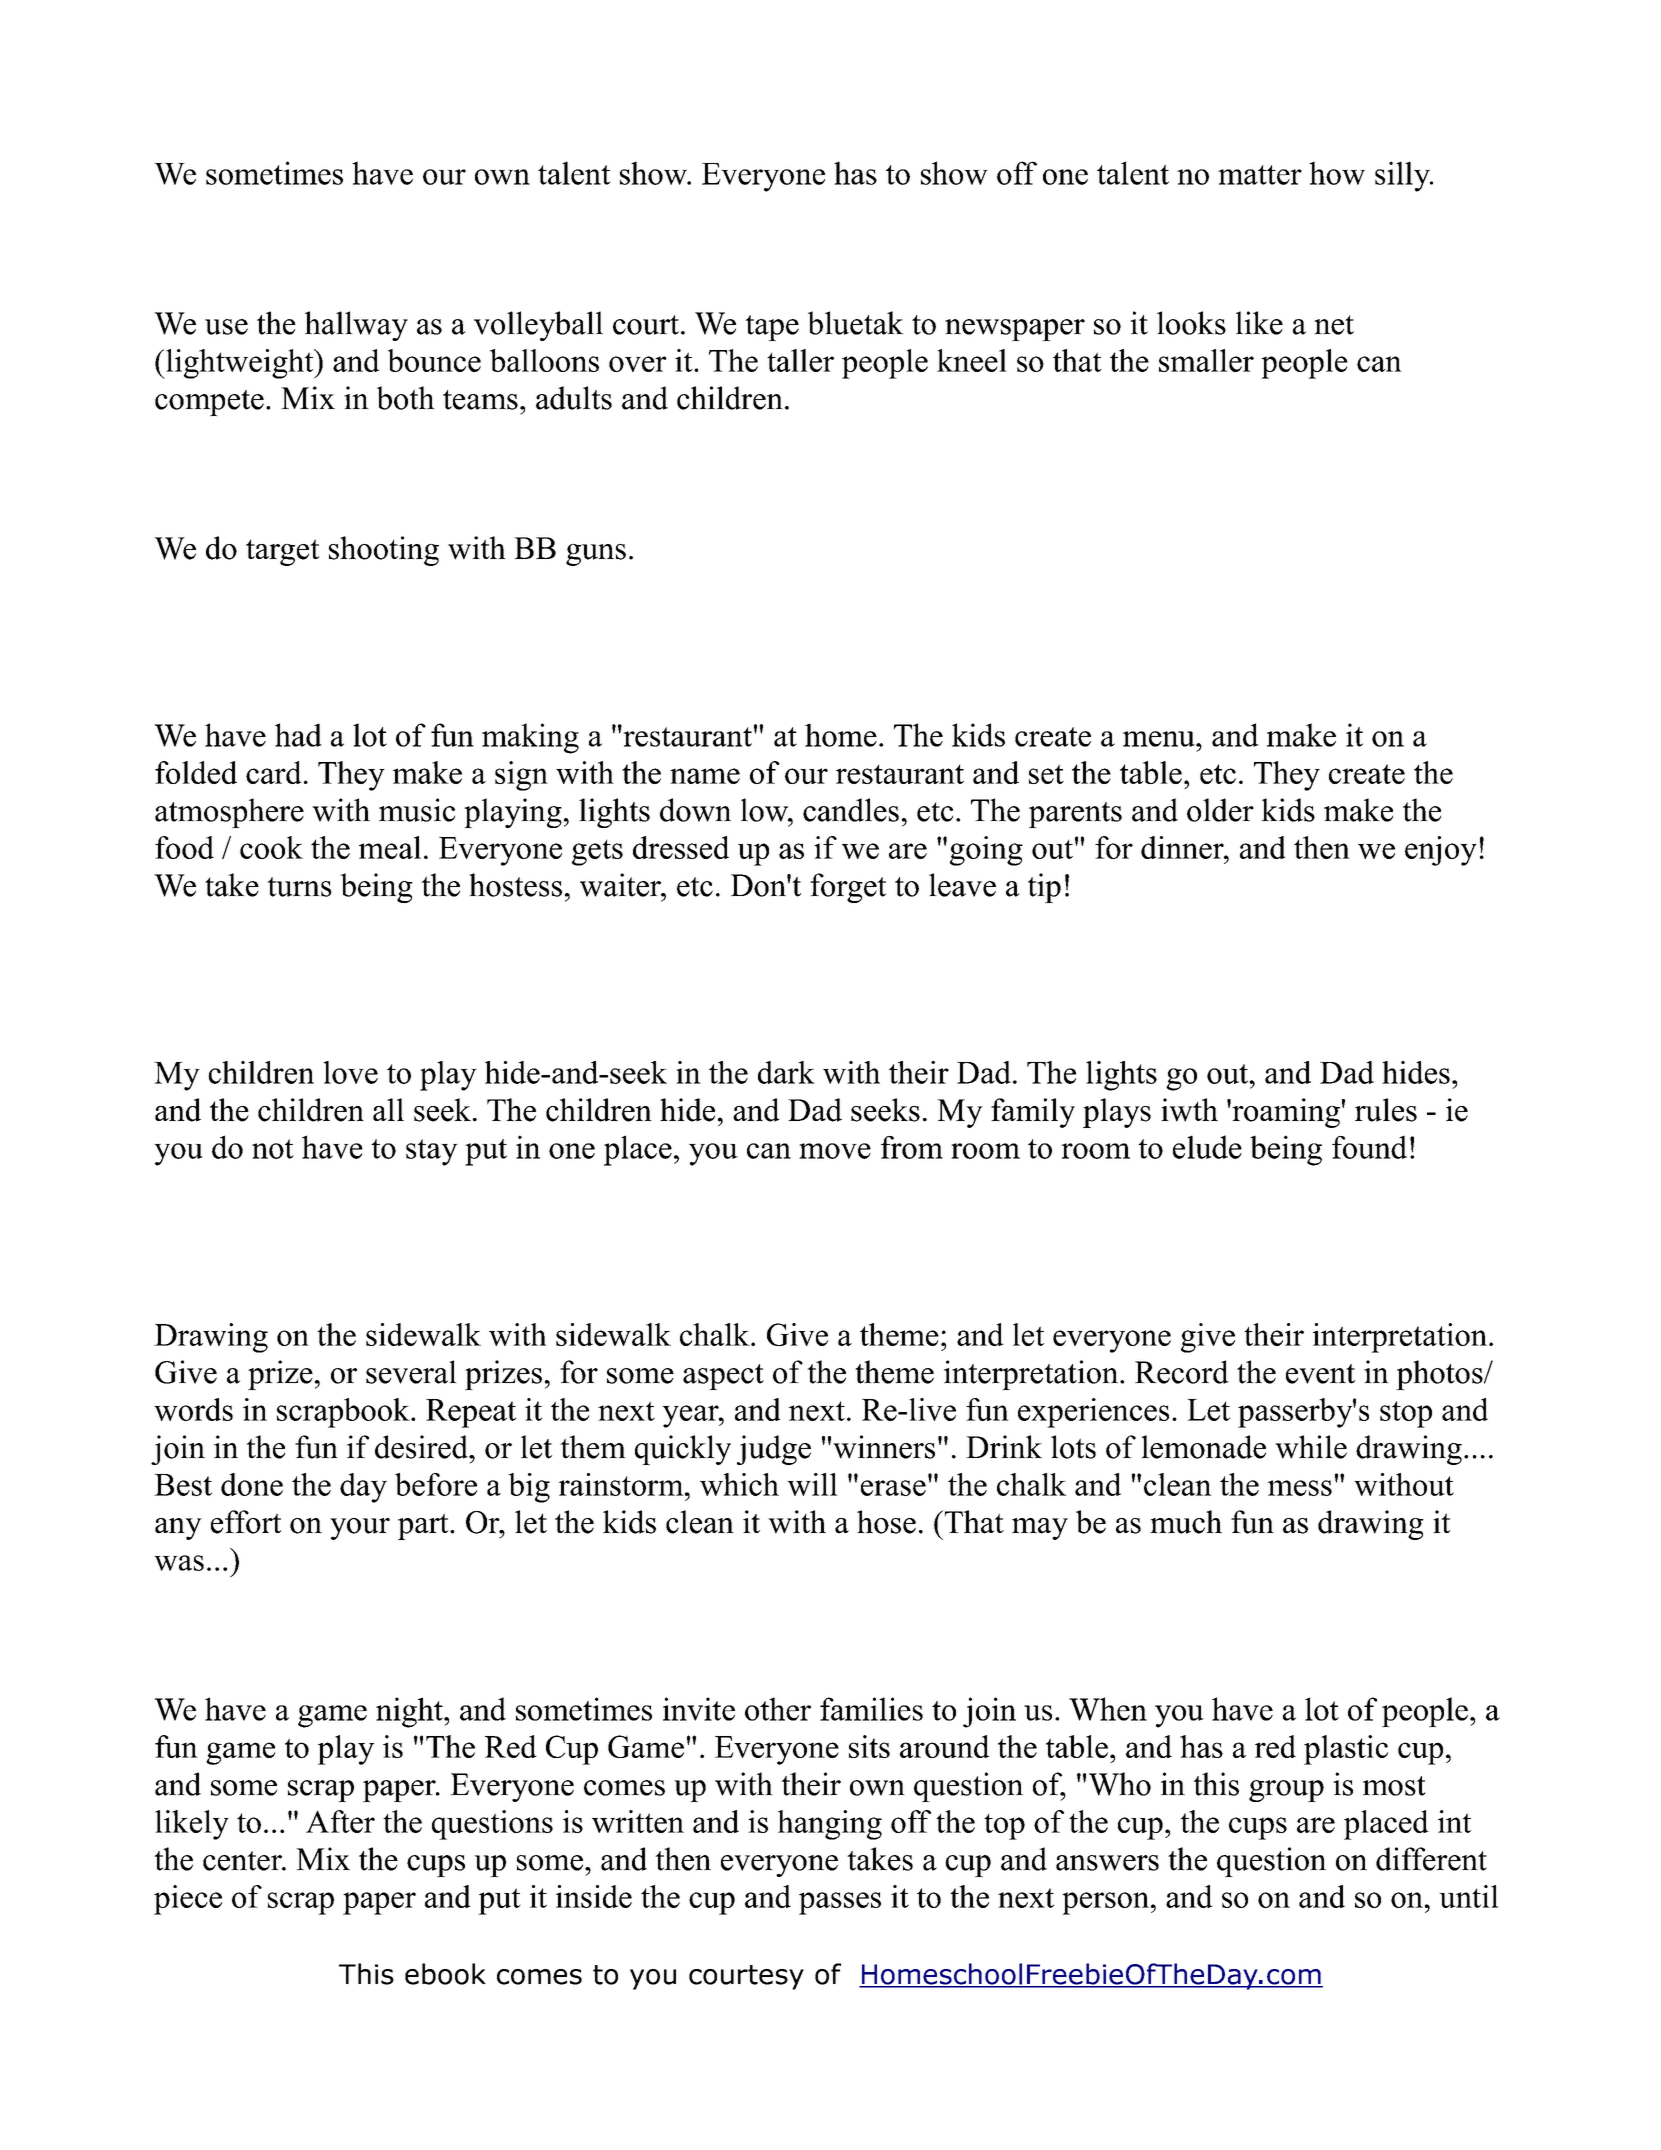 Image resolution: width=1661 pixels, height=2150 pixels. Describe the element at coordinates (1320, 1374) in the screenshot. I see `event` at that location.
